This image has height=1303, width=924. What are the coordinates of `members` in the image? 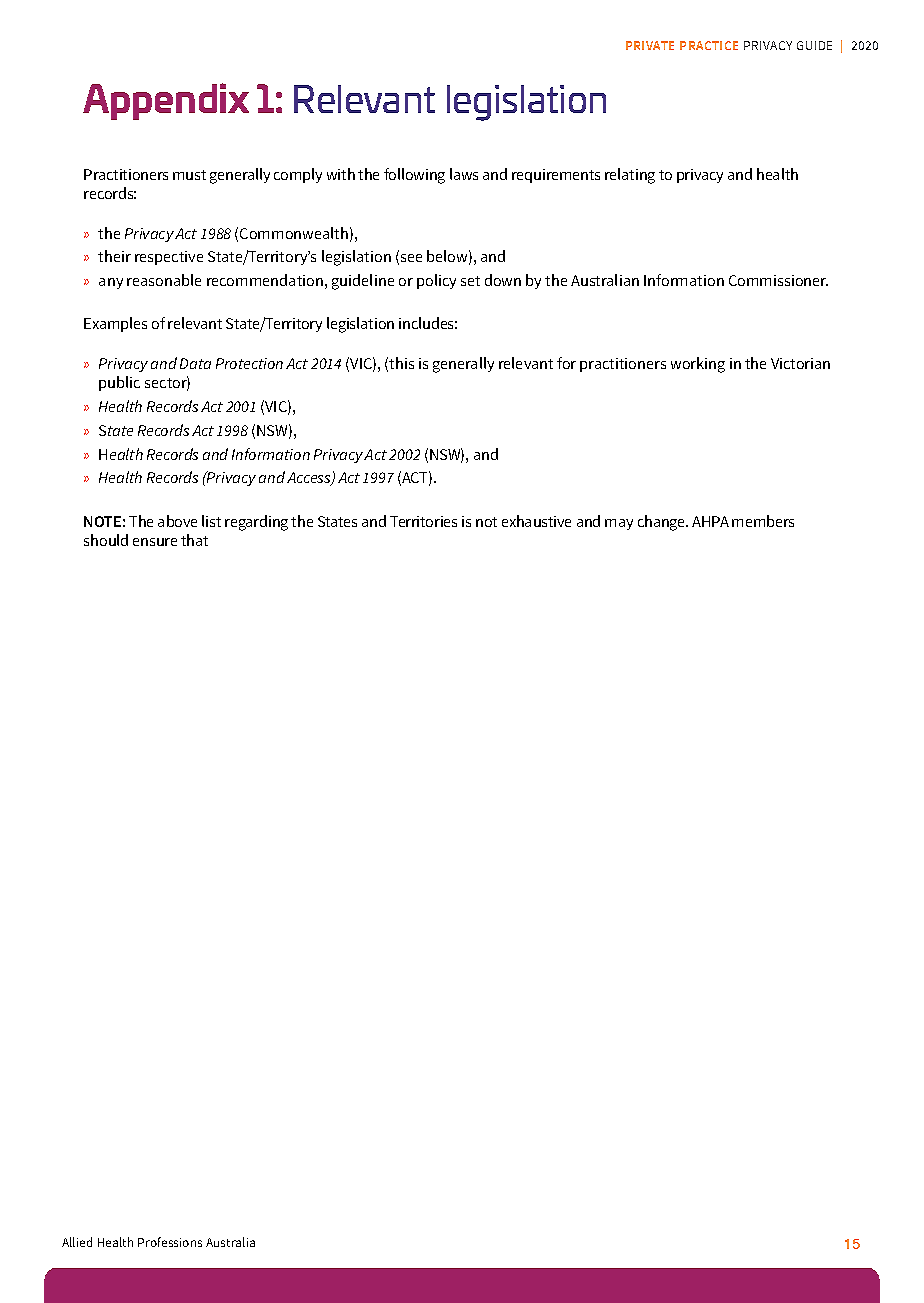 It's located at (763, 521).
